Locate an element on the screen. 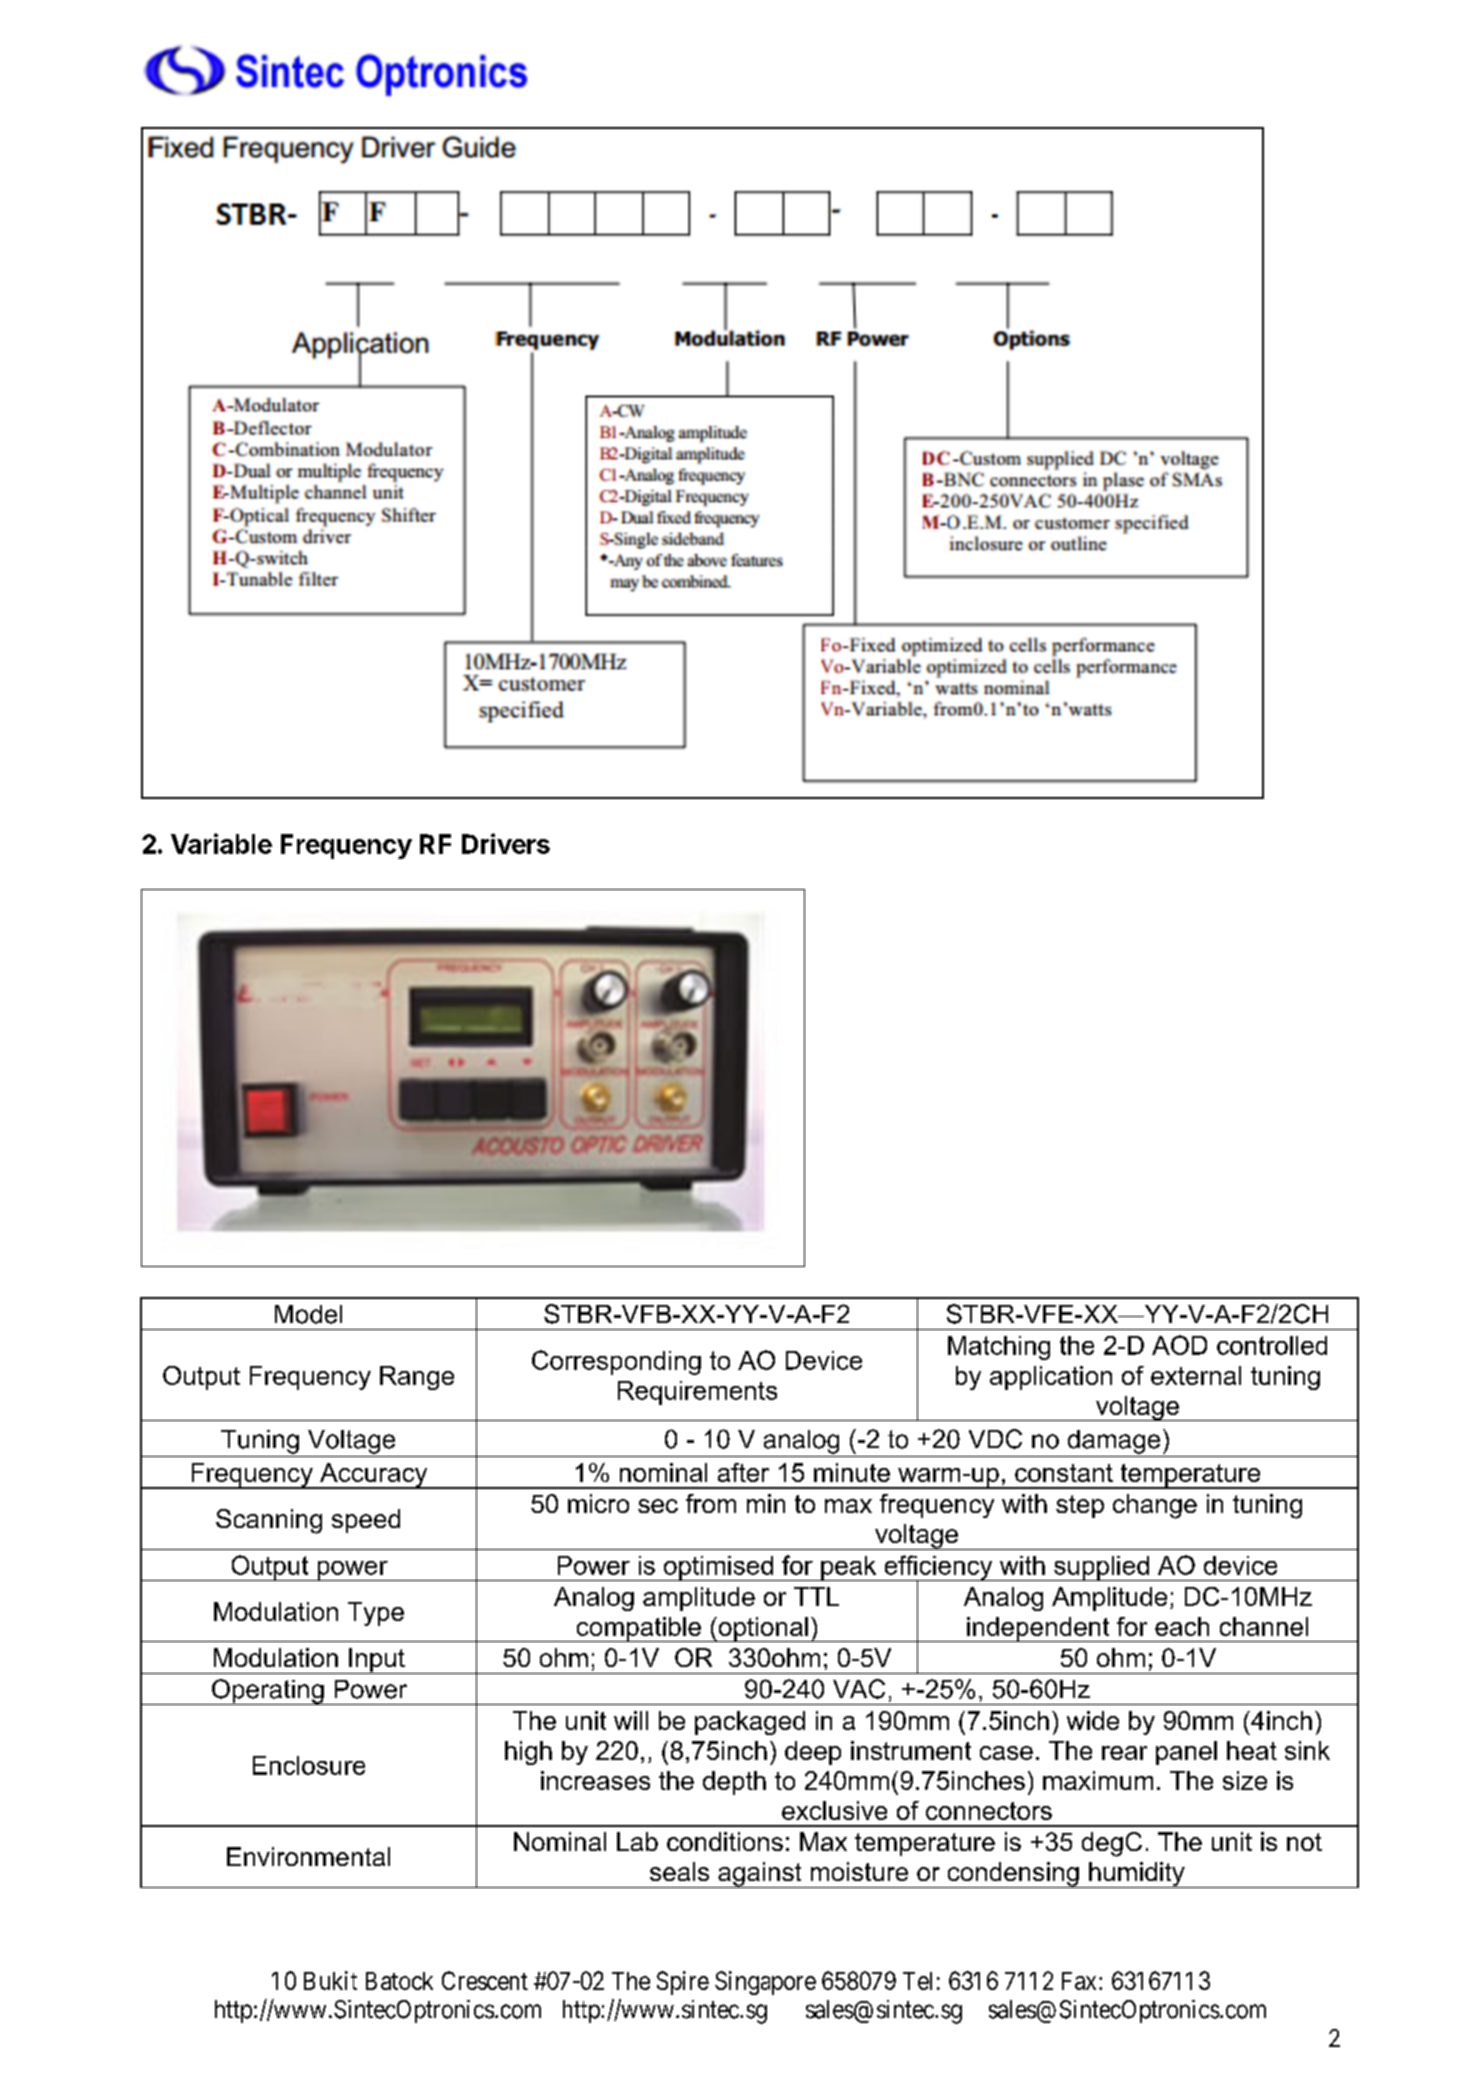 This screenshot has height=2095, width=1481. Range is located at coordinates (417, 1378).
